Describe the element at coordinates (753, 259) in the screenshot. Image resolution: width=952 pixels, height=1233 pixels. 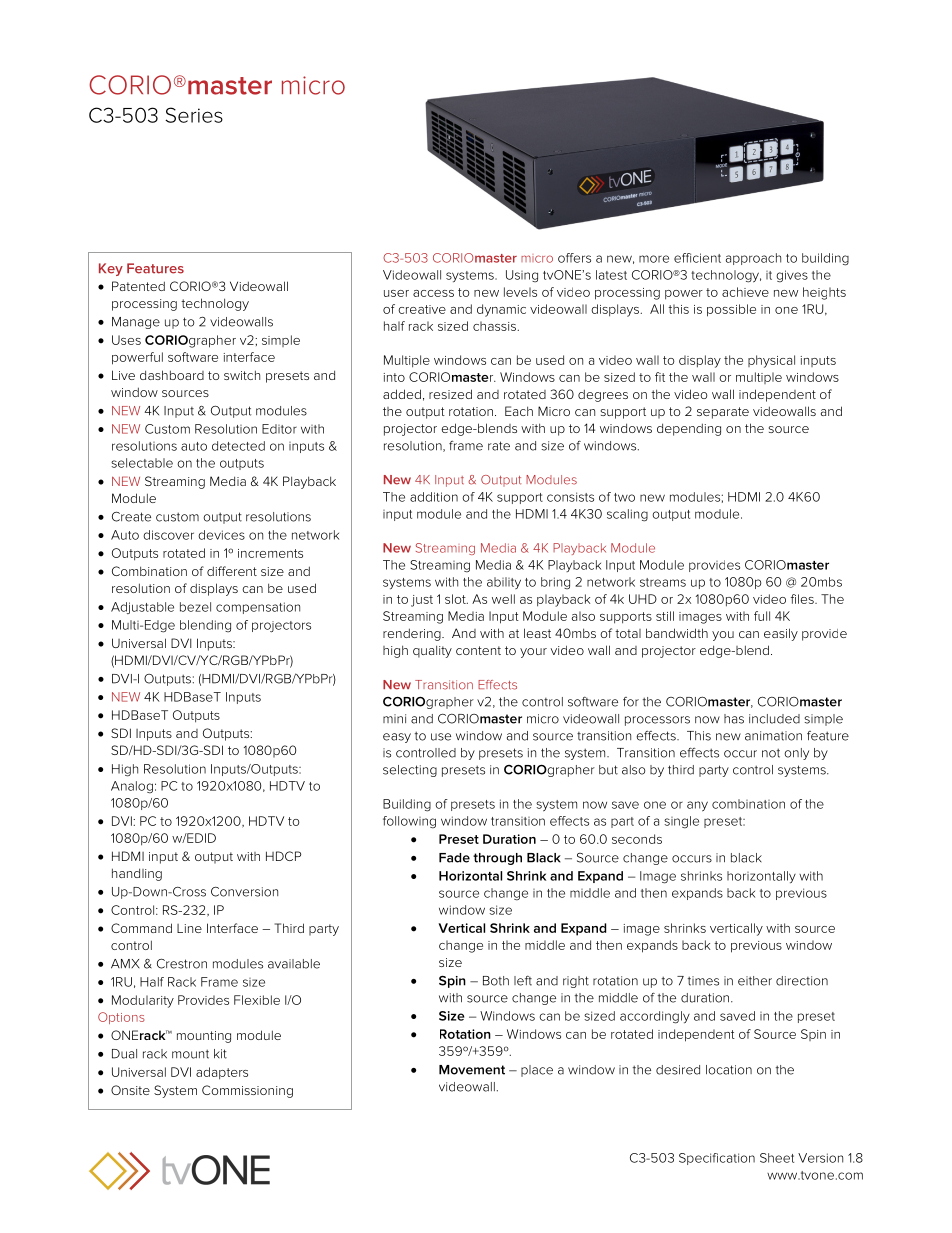
I see `approach` at that location.
